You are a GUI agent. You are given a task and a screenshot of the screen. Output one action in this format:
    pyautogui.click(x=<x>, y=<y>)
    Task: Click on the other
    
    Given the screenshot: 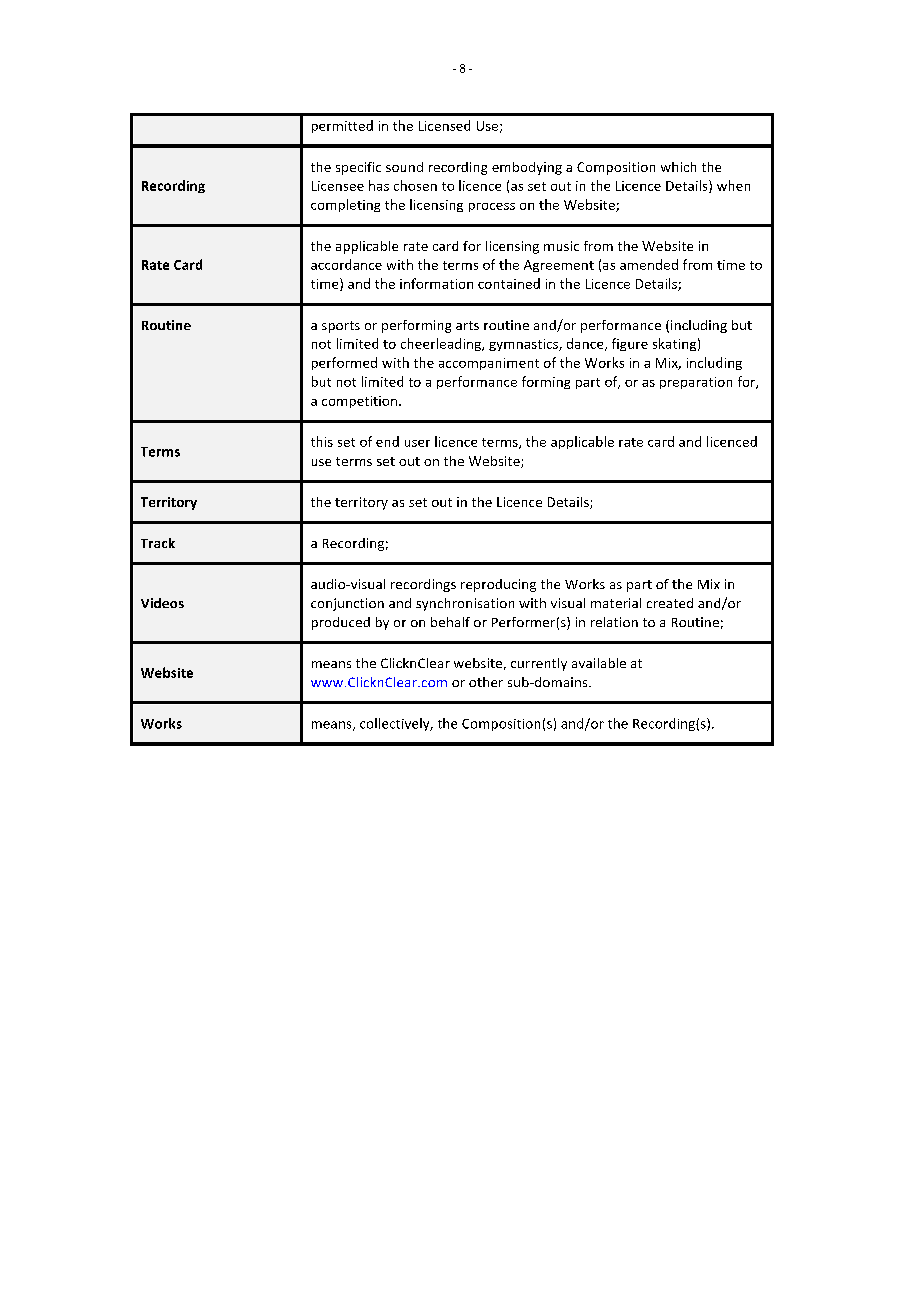 What is the action you would take?
    pyautogui.click(x=486, y=682)
